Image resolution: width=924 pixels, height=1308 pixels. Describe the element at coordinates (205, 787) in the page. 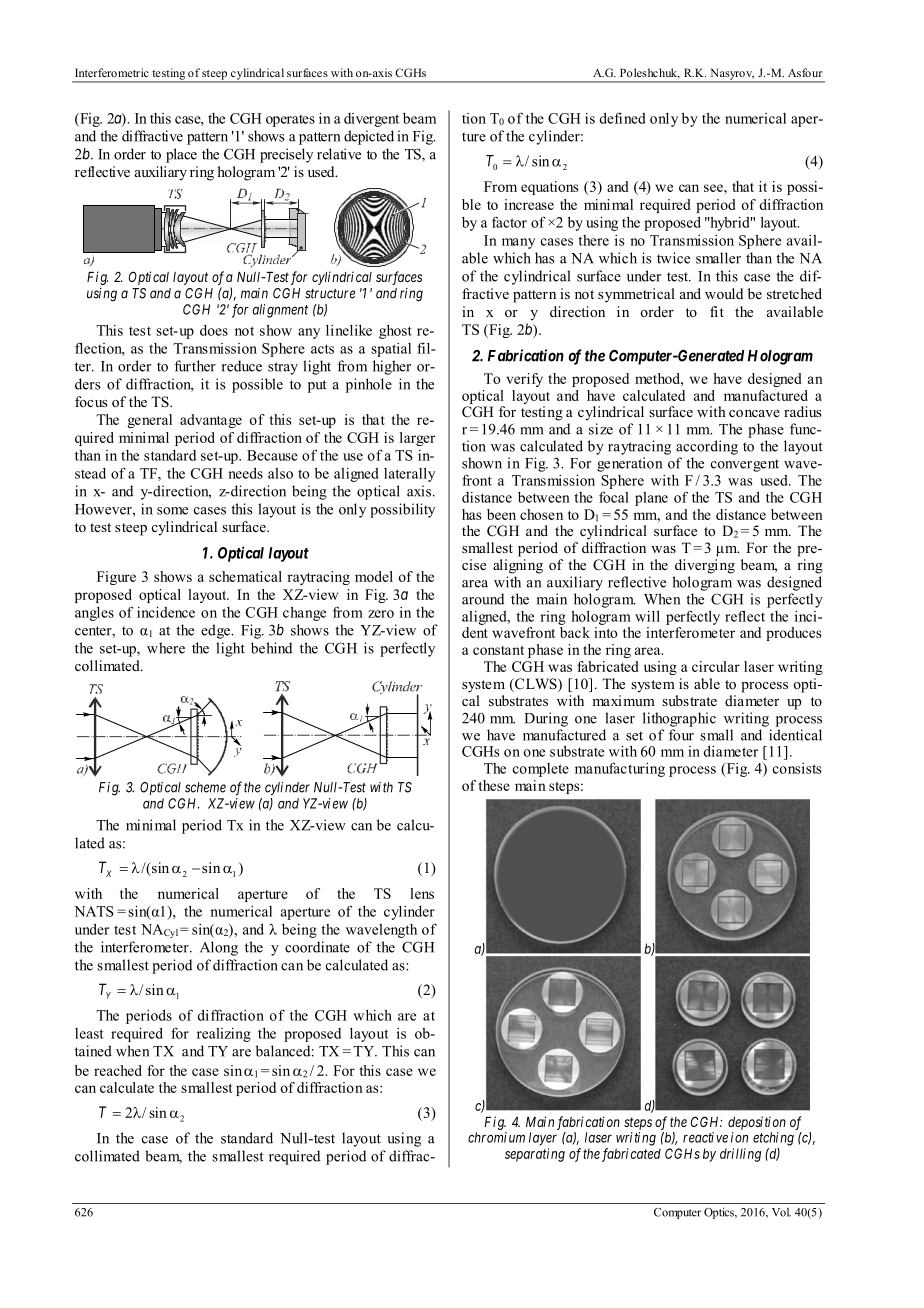

I see `scheme` at that location.
